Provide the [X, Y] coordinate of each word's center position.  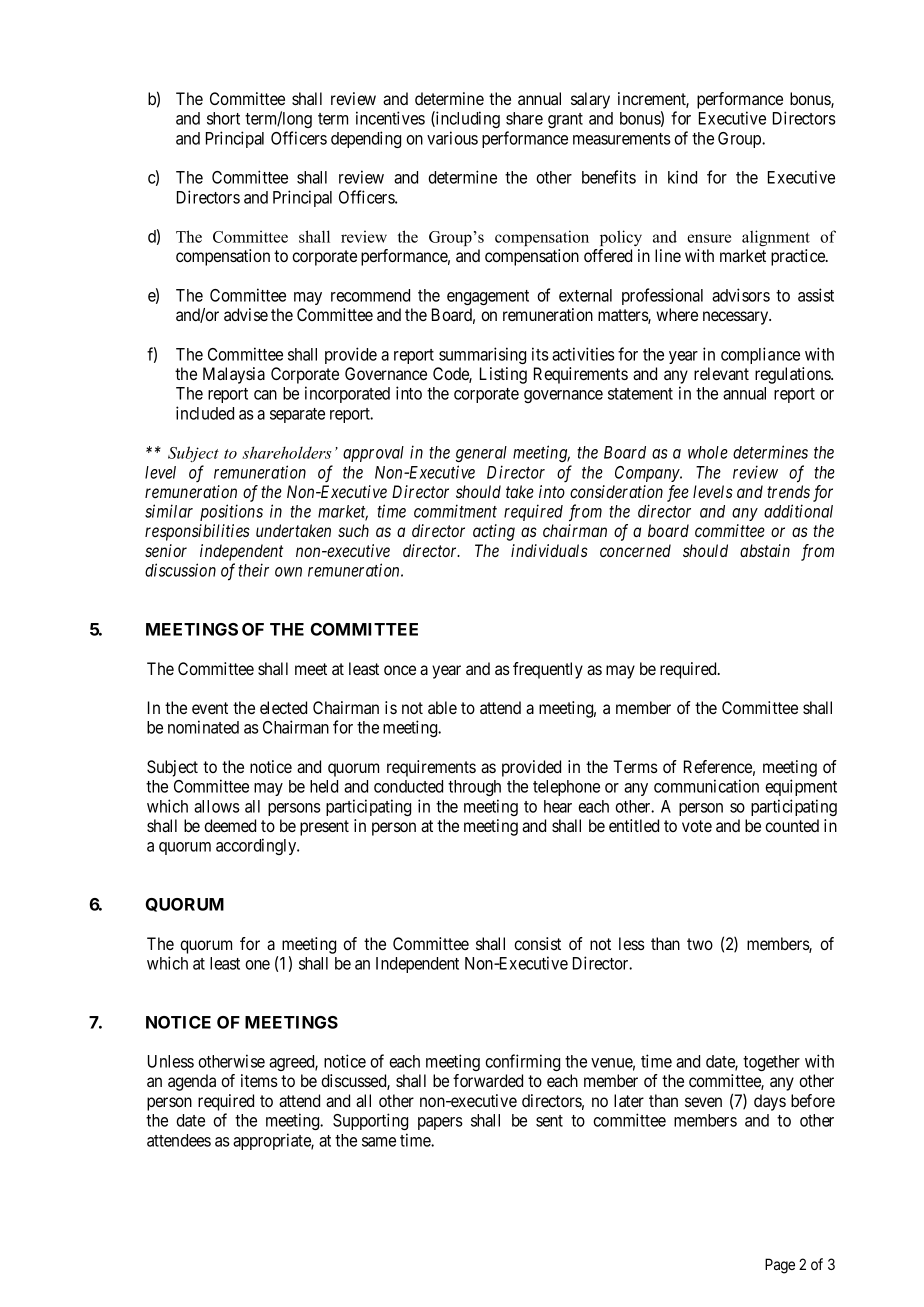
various [452, 138]
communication [706, 786]
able [442, 707]
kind [682, 177]
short [223, 118]
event [210, 708]
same [379, 1142]
